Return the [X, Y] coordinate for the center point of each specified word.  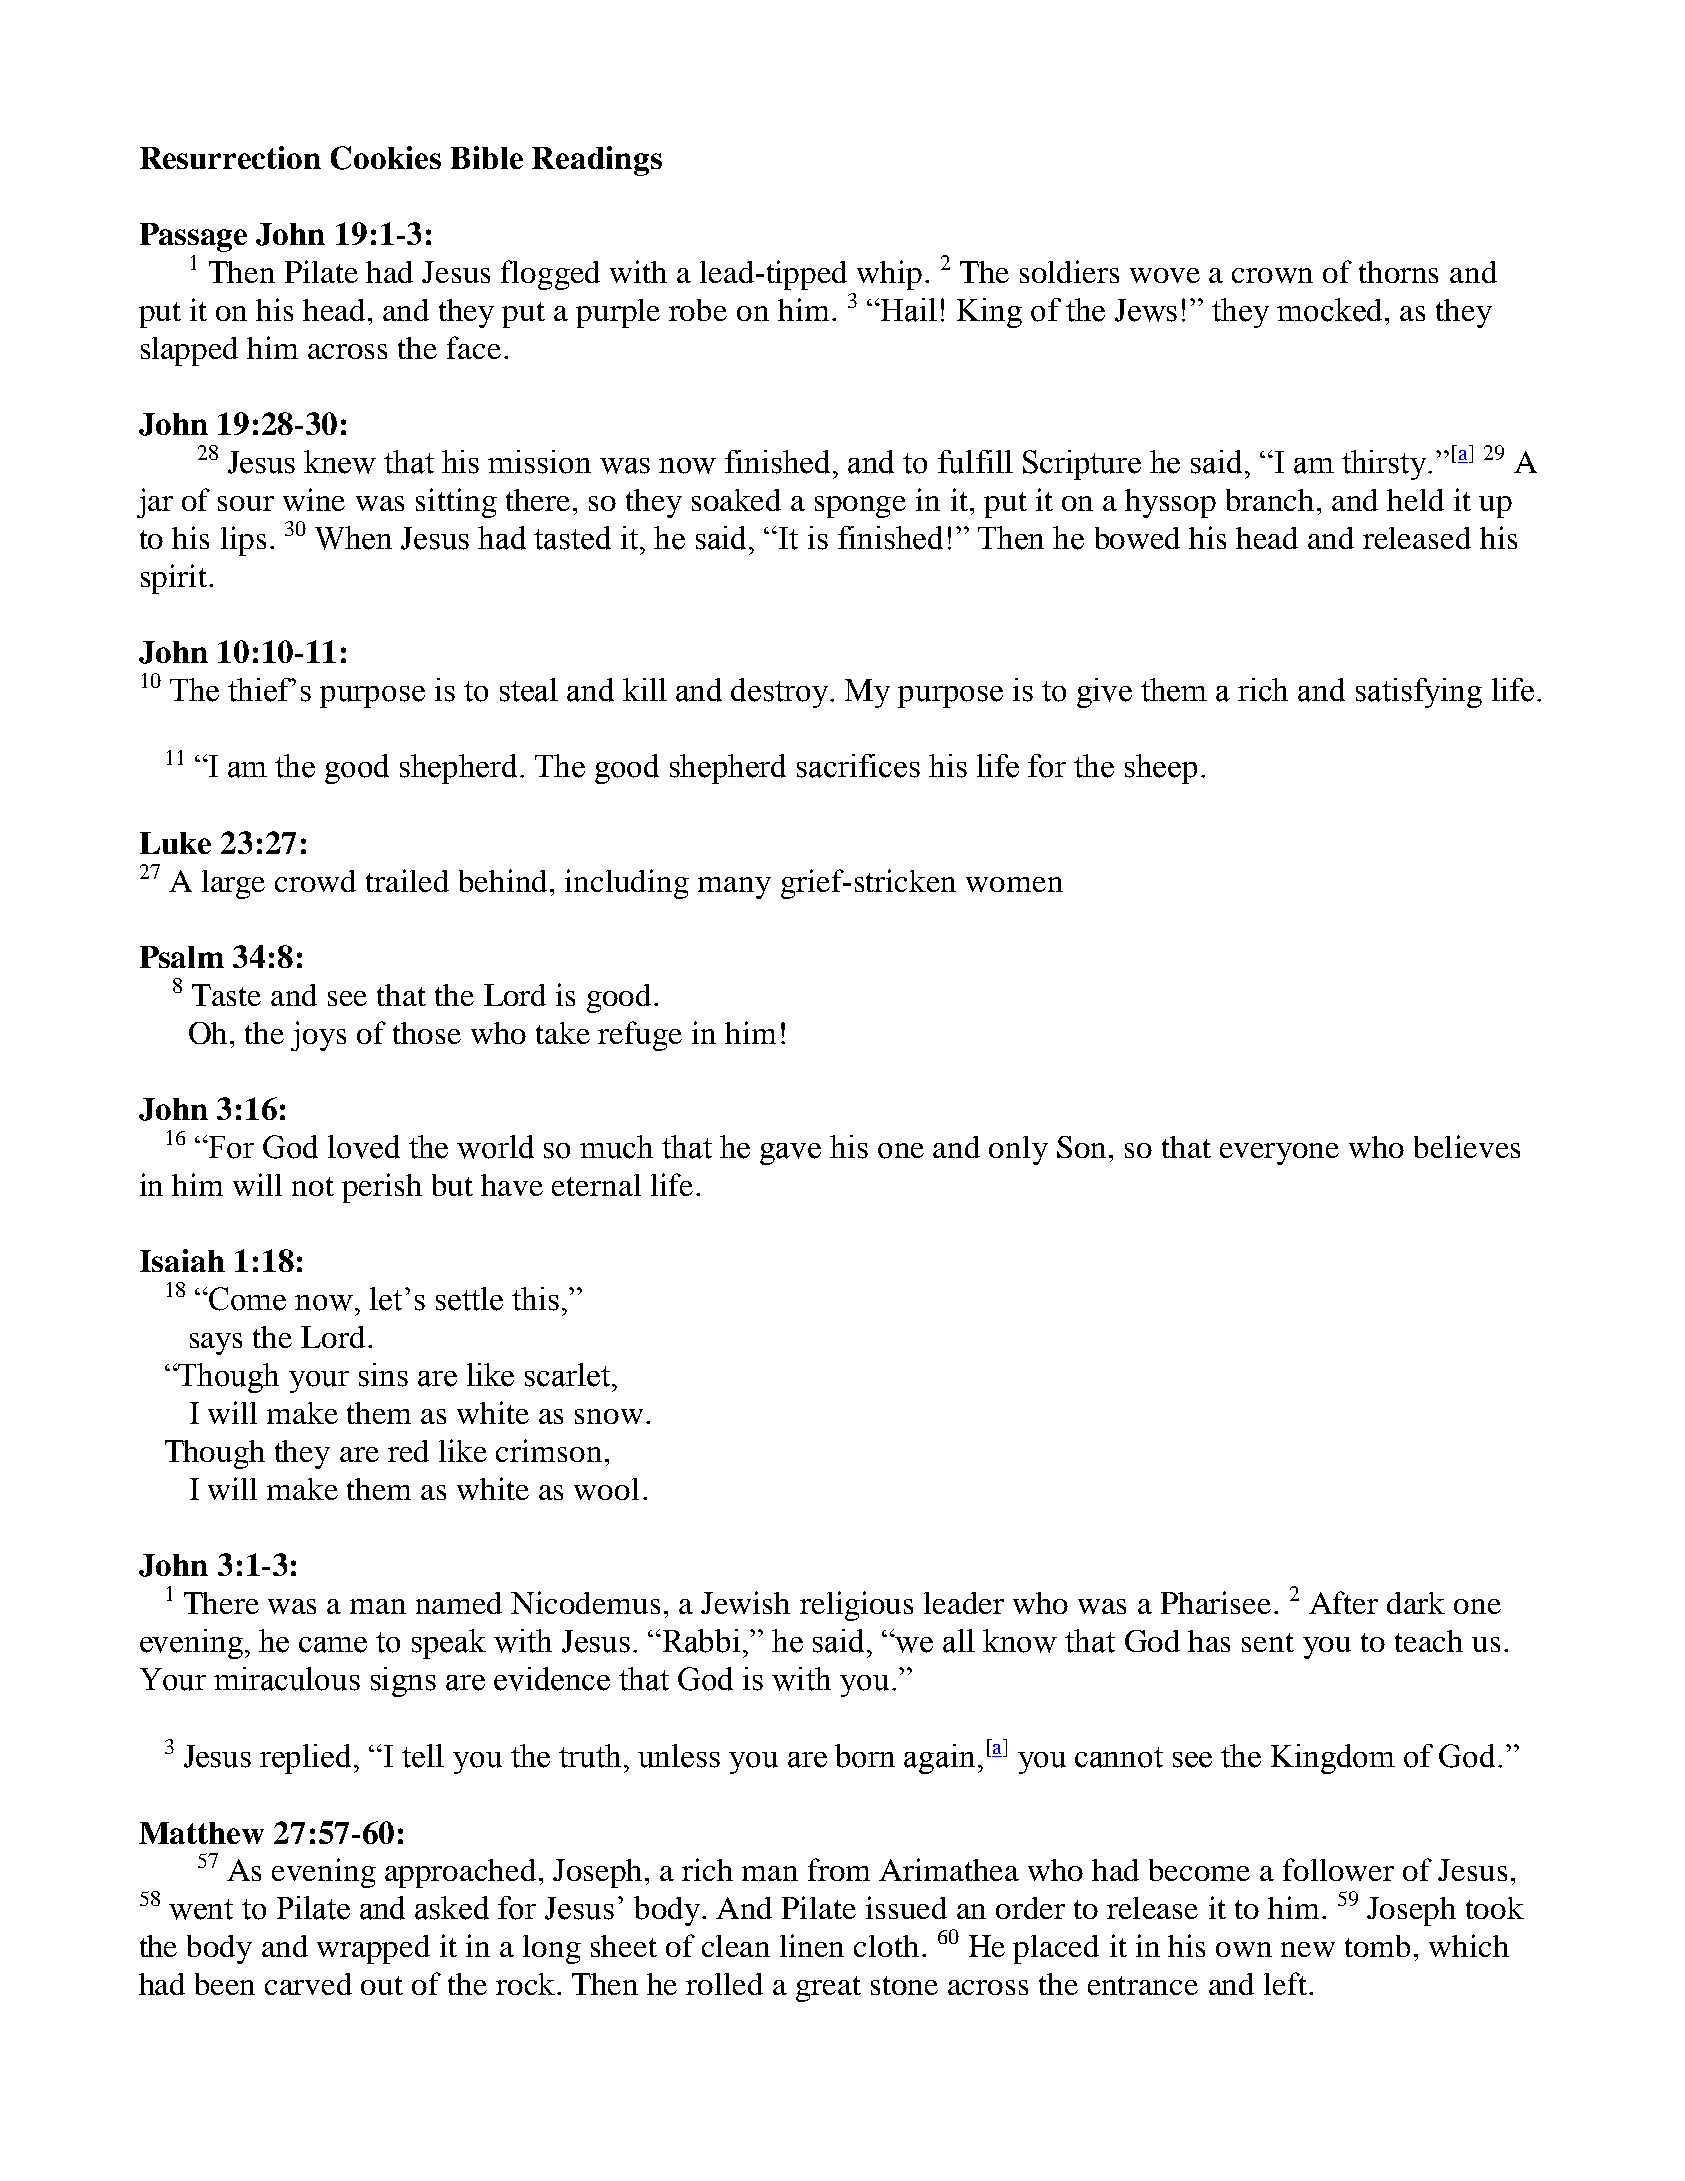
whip [889, 275]
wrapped [373, 1949]
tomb [1377, 1946]
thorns [1398, 272]
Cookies [386, 158]
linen [812, 1945]
